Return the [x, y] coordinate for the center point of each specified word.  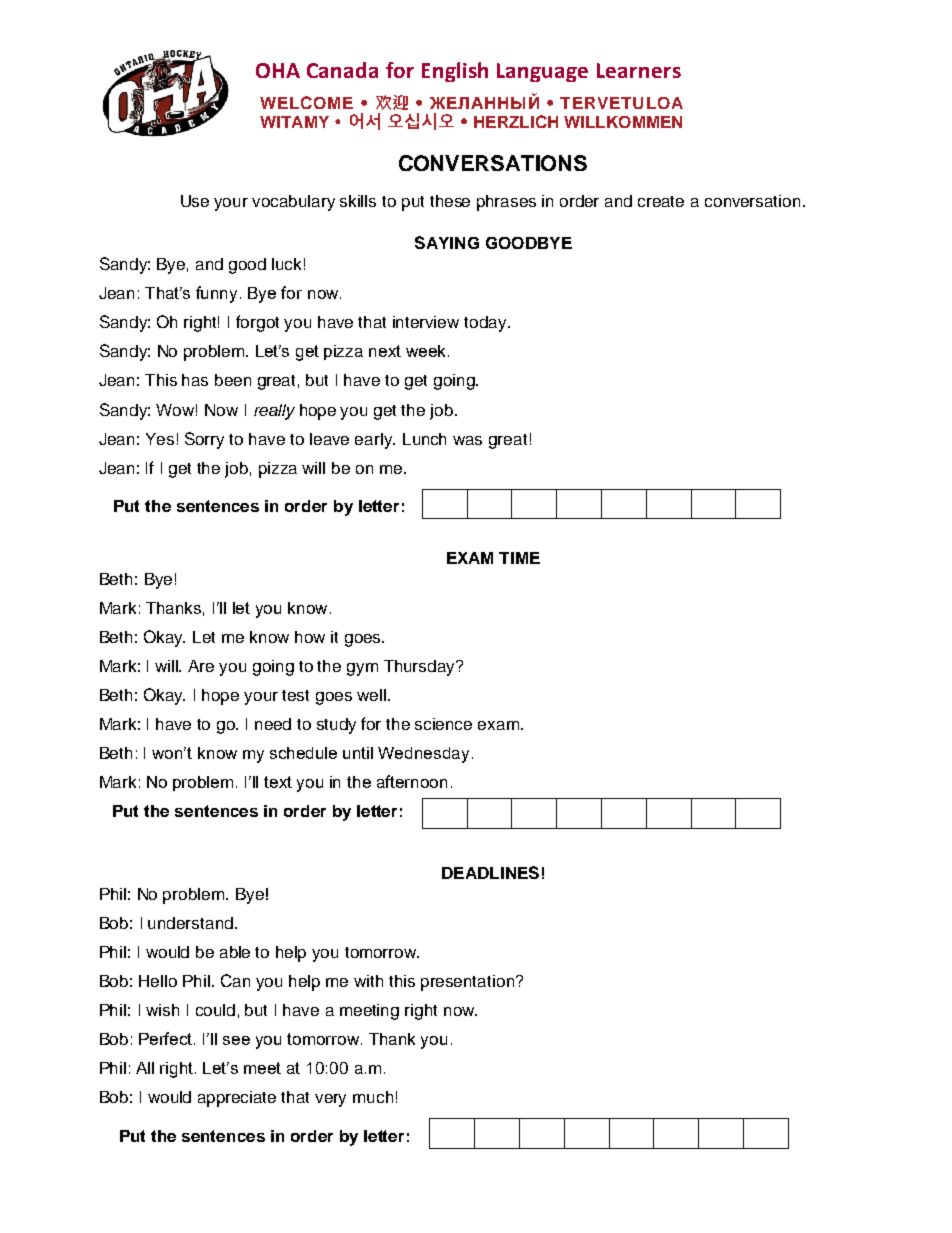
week [425, 351]
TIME [519, 558]
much [373, 1097]
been [233, 380]
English [455, 72]
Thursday [421, 668]
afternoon [412, 781]
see [236, 1040]
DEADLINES [490, 872]
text [278, 782]
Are [201, 666]
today [486, 324]
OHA [278, 70]
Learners [639, 70]
